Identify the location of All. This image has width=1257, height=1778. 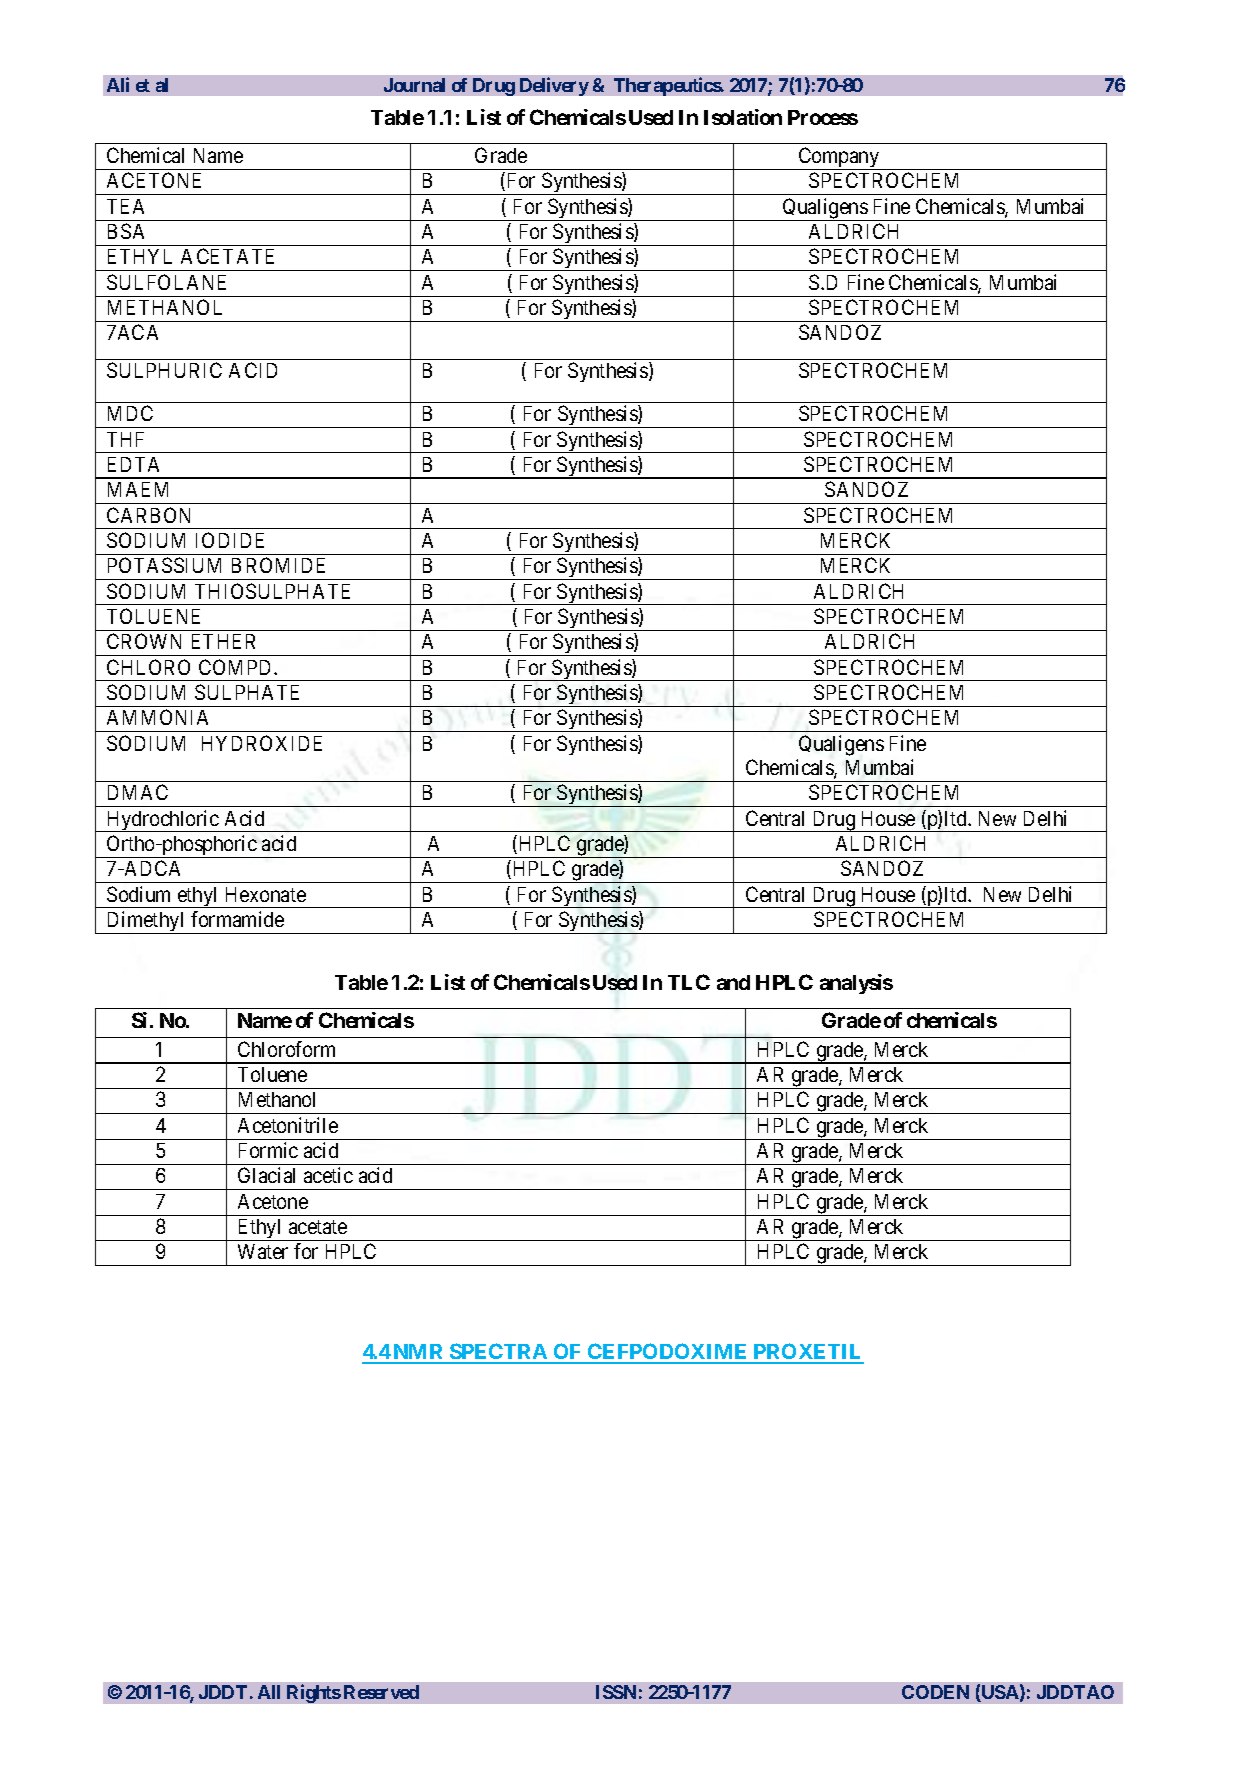
(269, 1692).
